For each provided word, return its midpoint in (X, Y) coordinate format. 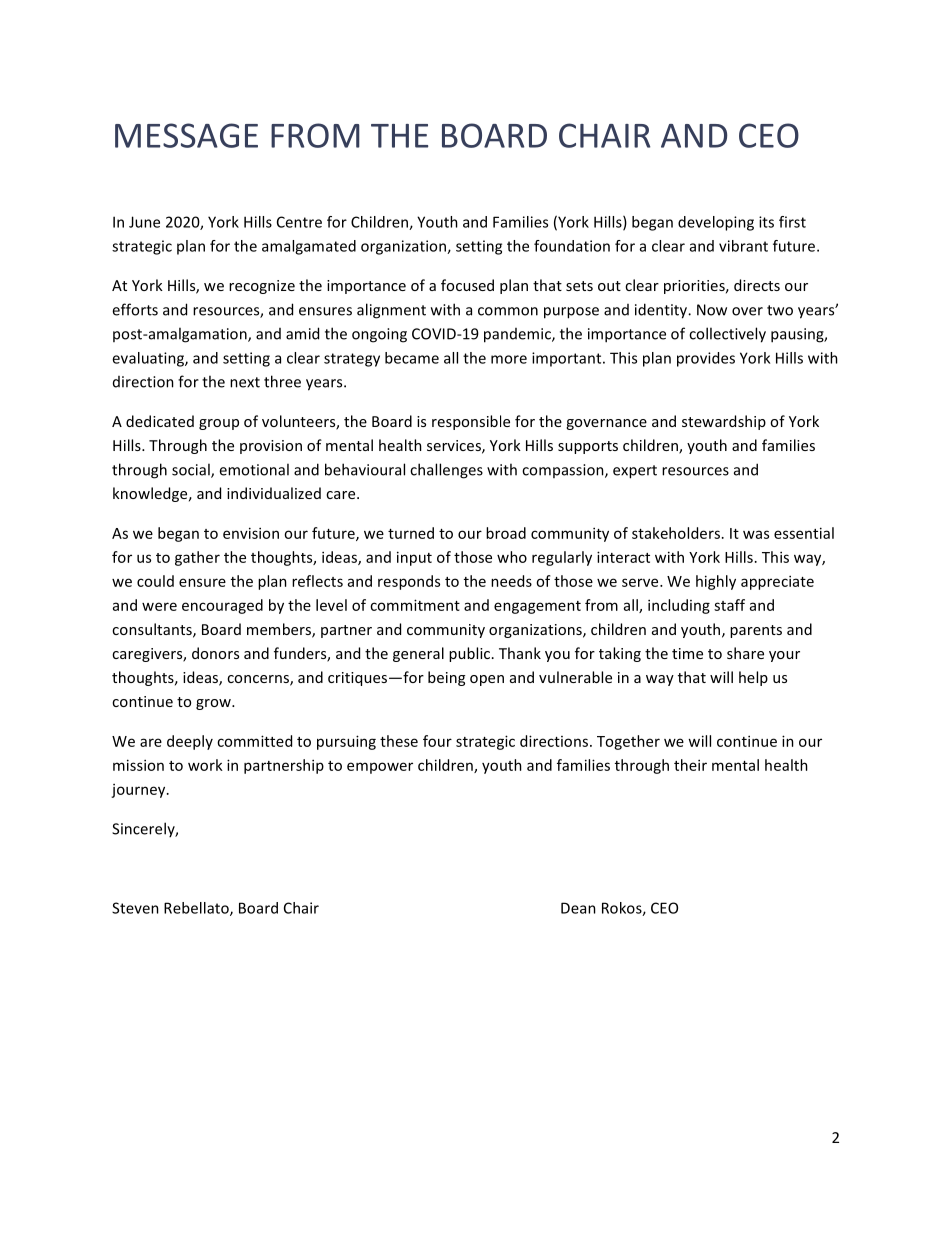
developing (716, 223)
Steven (135, 908)
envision (251, 533)
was (756, 534)
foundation (572, 246)
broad (506, 533)
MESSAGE (186, 135)
